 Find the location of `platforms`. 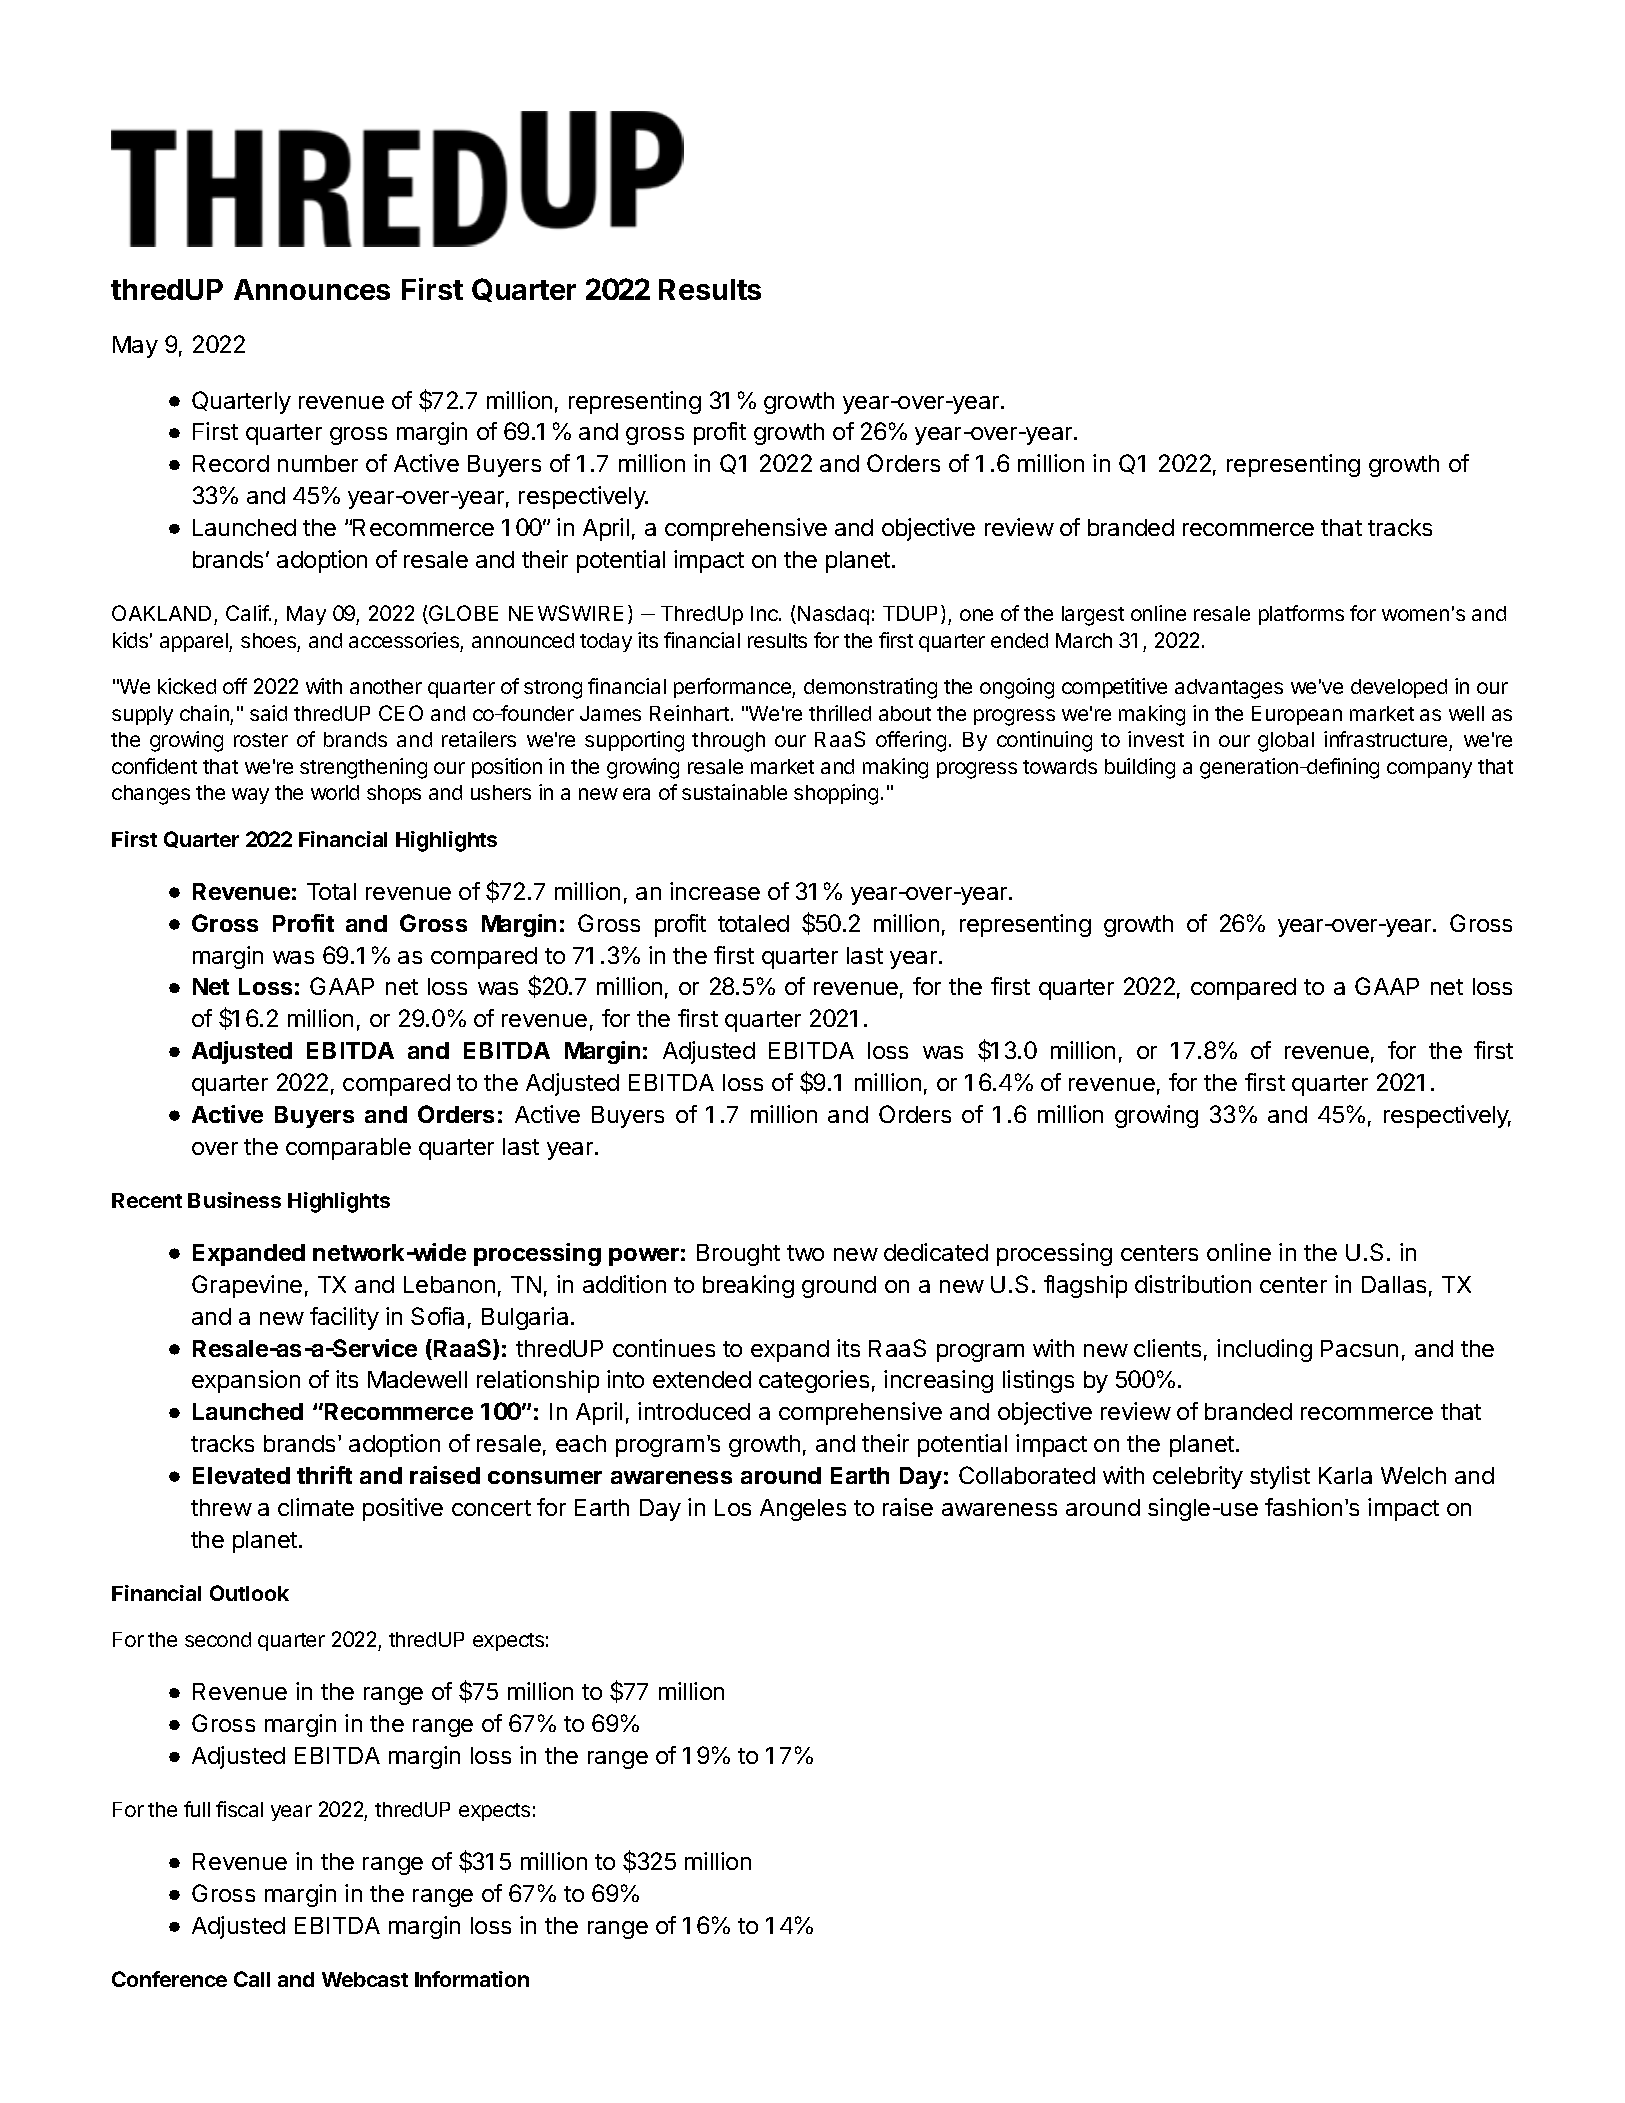

platforms is located at coordinates (1301, 615).
